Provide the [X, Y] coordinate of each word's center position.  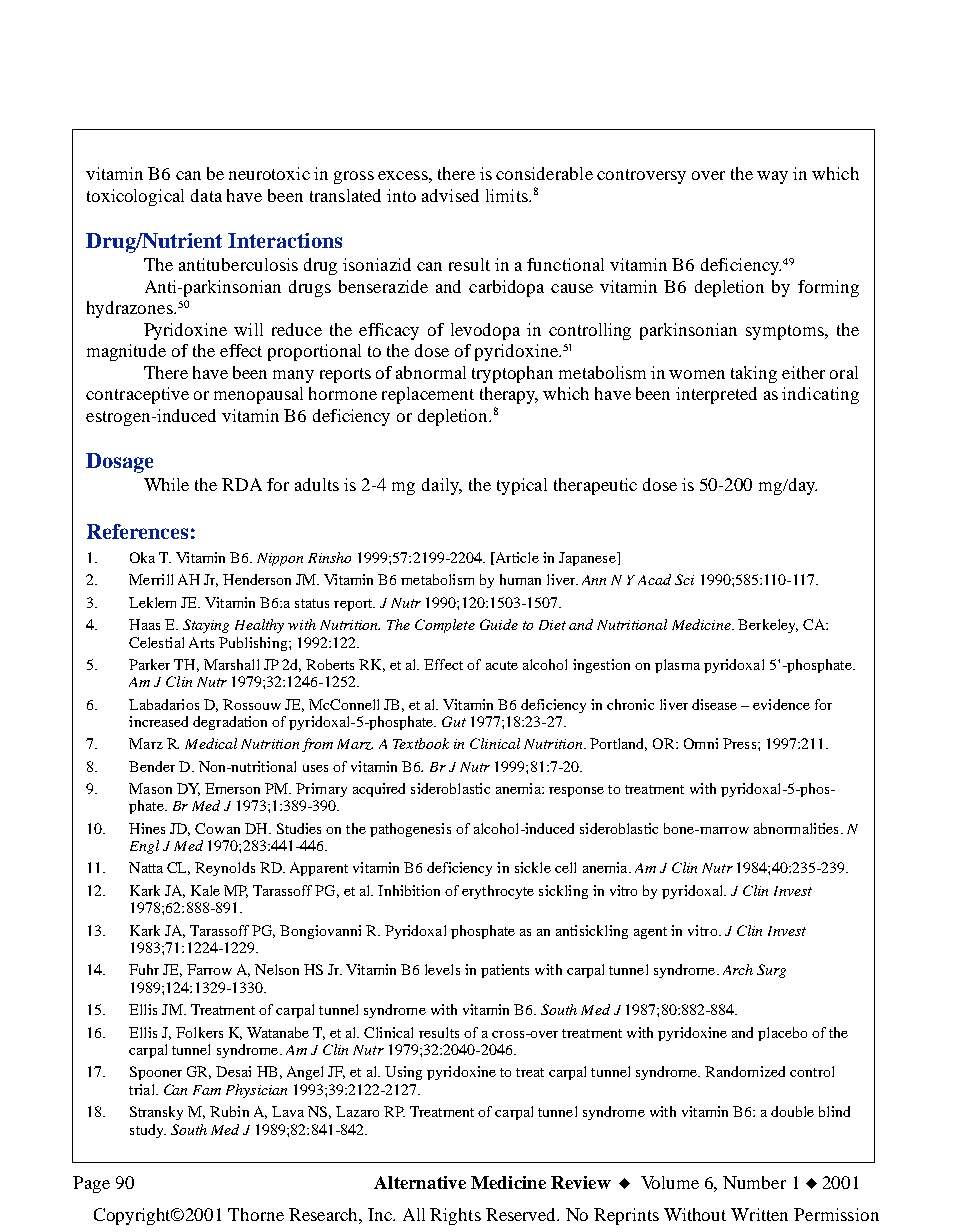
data [206, 195]
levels [442, 969]
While [166, 484]
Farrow [209, 969]
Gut [454, 721]
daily [442, 486]
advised [450, 195]
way [772, 177]
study [148, 1131]
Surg [771, 971]
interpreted [716, 395]
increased [158, 721]
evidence [781, 704]
